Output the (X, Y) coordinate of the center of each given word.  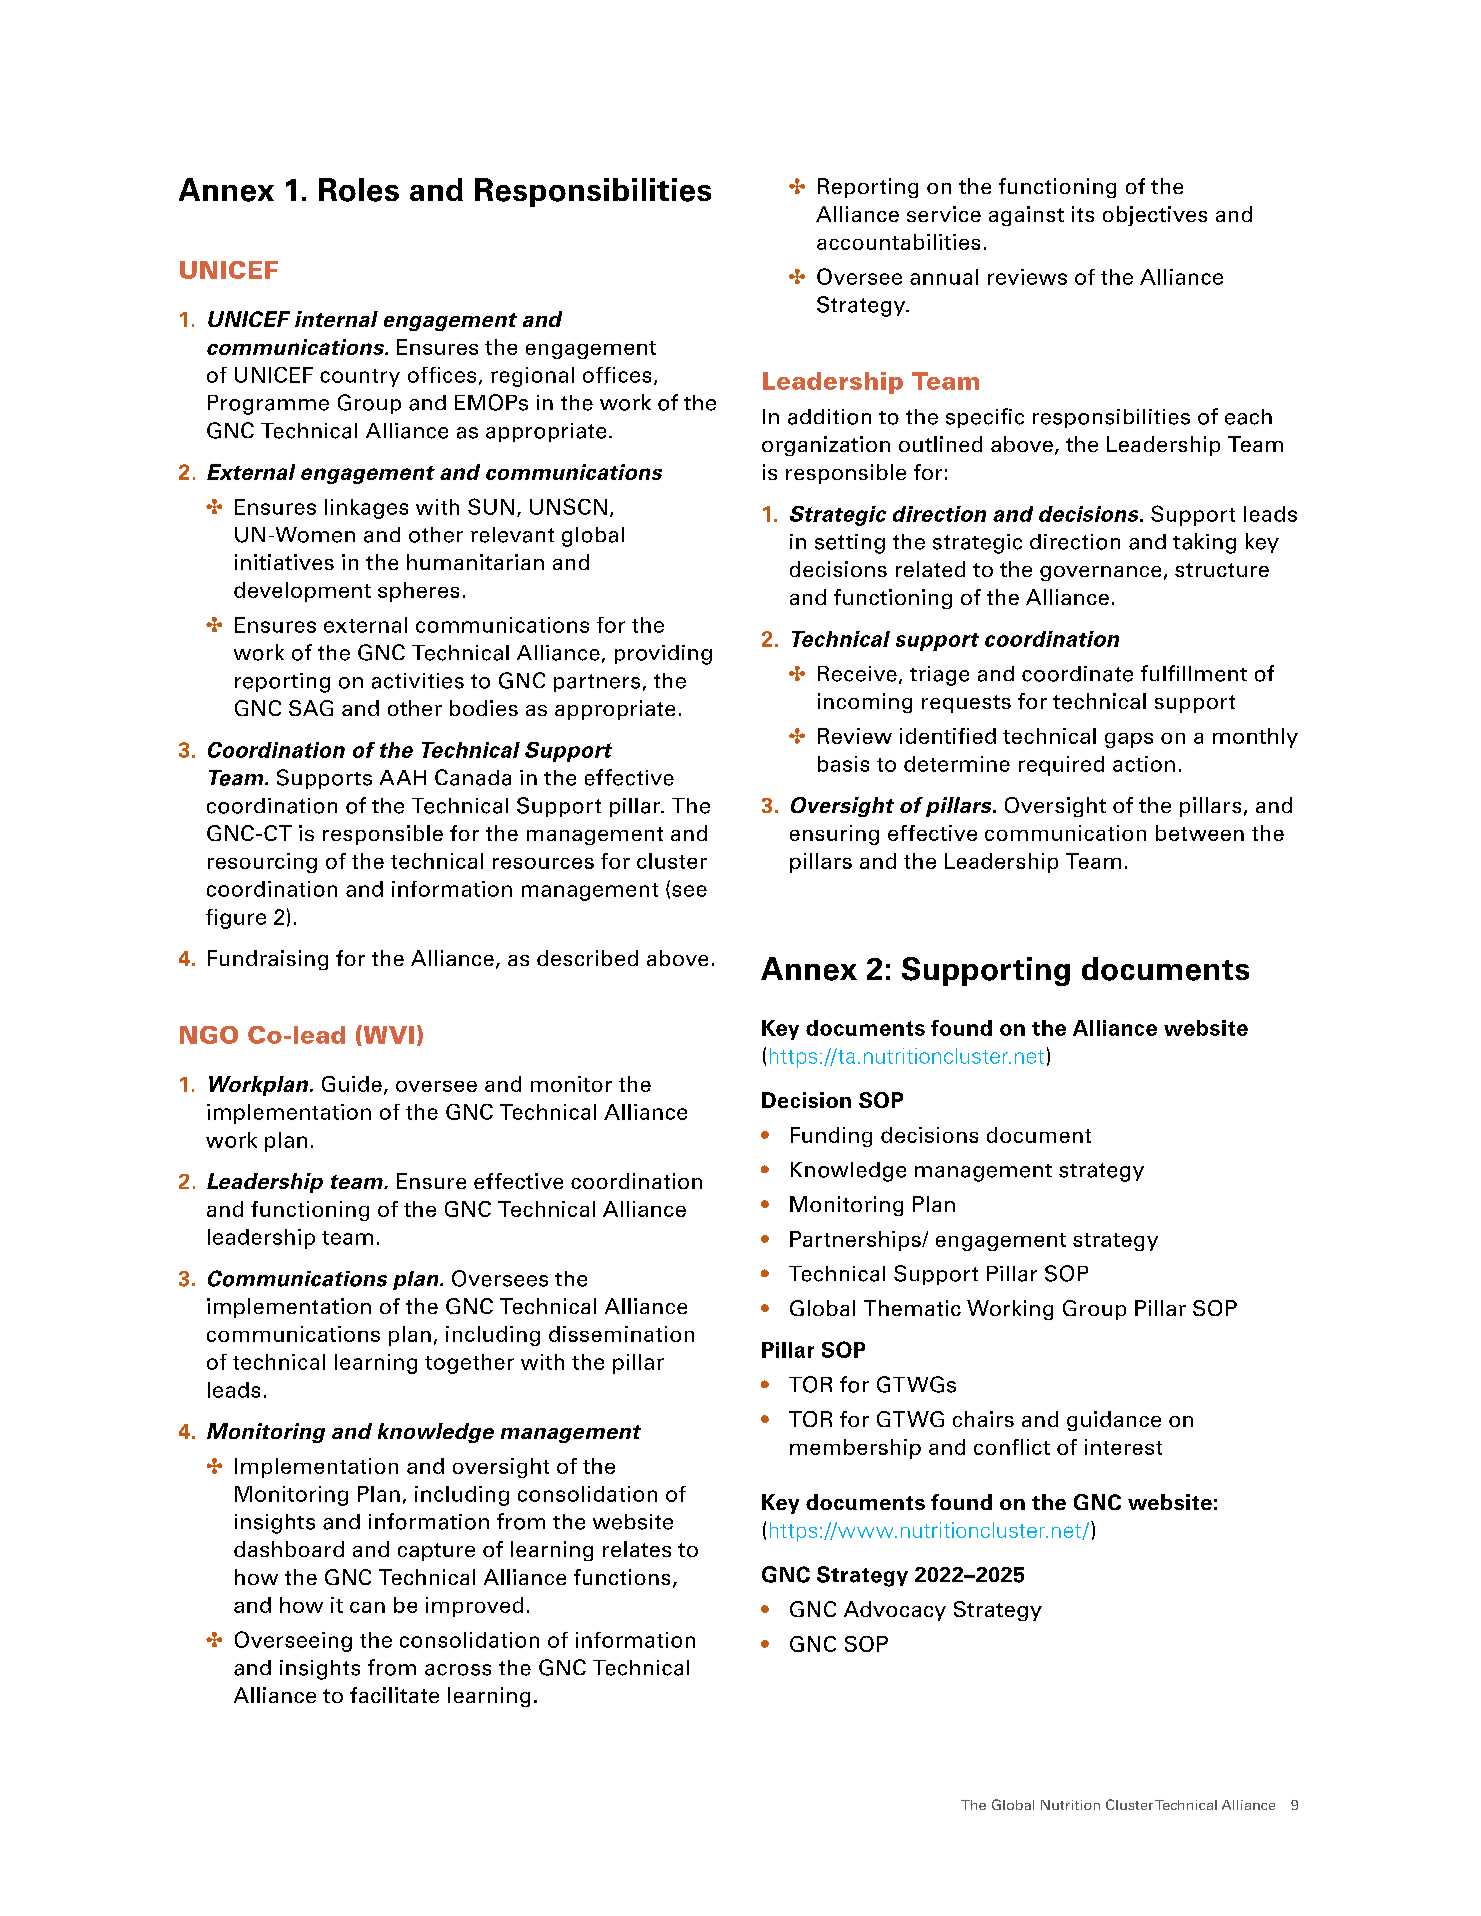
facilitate (394, 1695)
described (587, 958)
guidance (1114, 1421)
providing (663, 655)
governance (1100, 573)
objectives (1155, 216)
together (469, 1364)
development (302, 592)
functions (622, 1577)
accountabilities (898, 242)
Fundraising (268, 960)
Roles (359, 190)
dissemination (621, 1334)
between (1200, 833)
